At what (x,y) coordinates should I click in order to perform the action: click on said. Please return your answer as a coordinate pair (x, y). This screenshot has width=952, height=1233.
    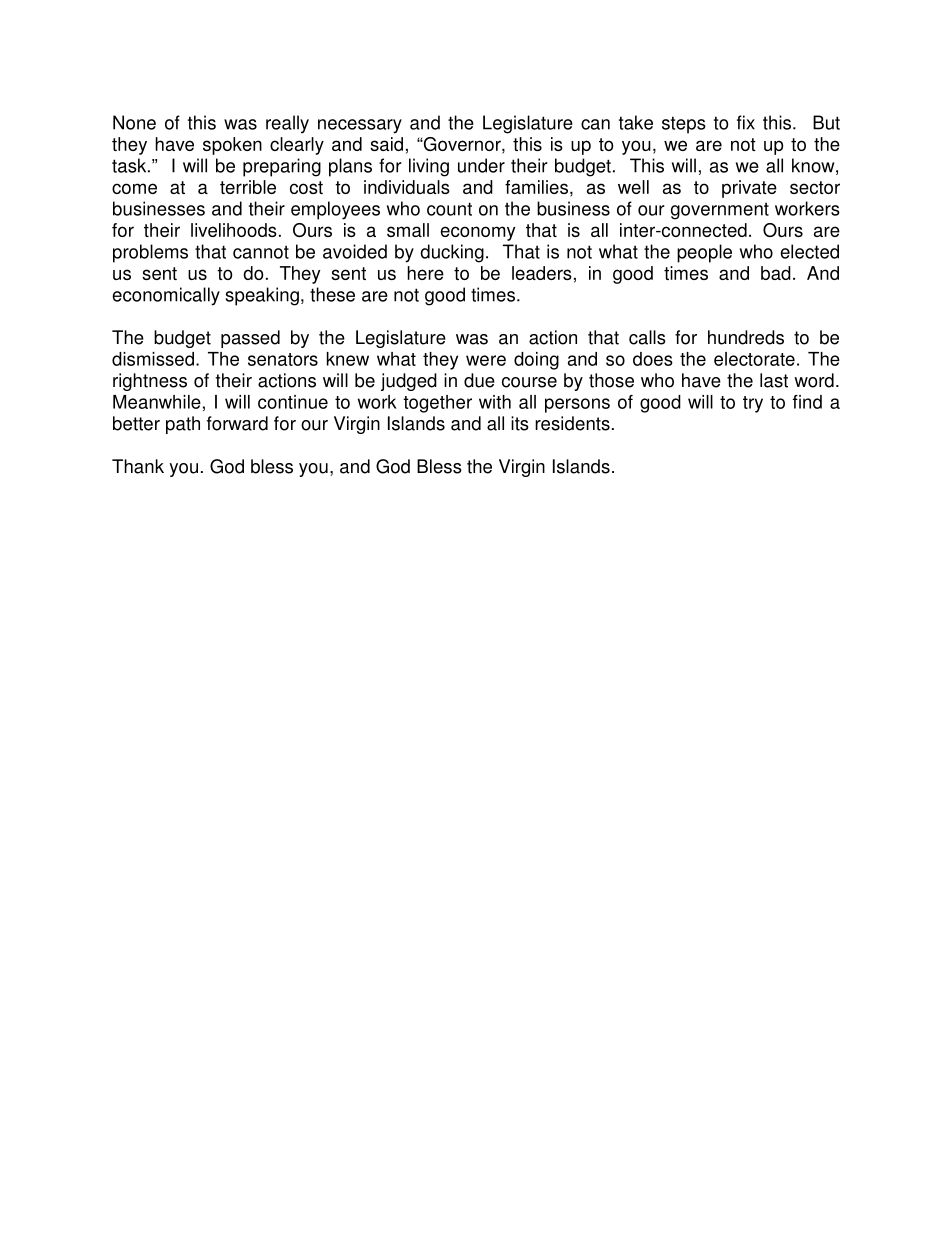
    Looking at the image, I should click on (386, 144).
